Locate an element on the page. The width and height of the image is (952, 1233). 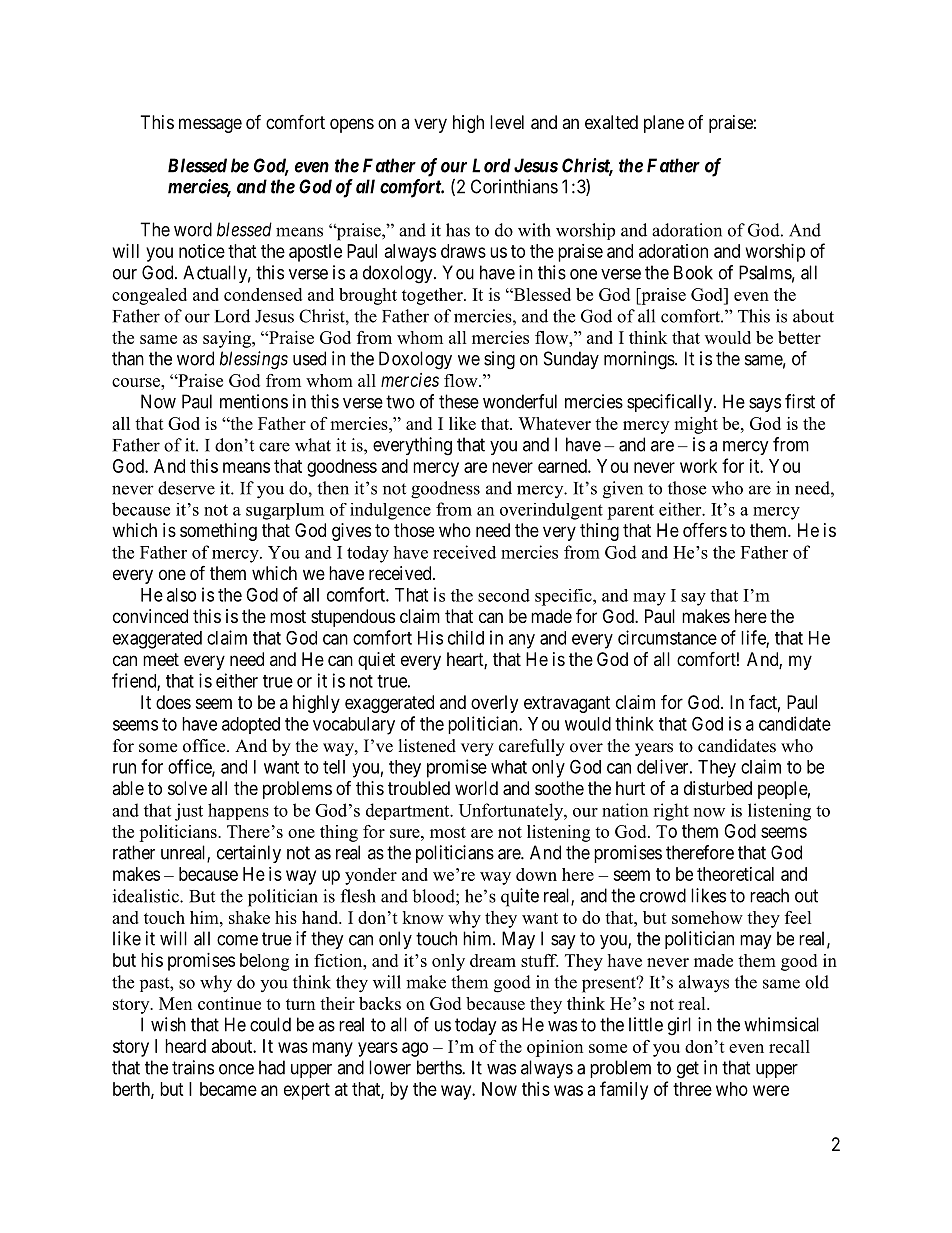
trains is located at coordinates (193, 1067).
